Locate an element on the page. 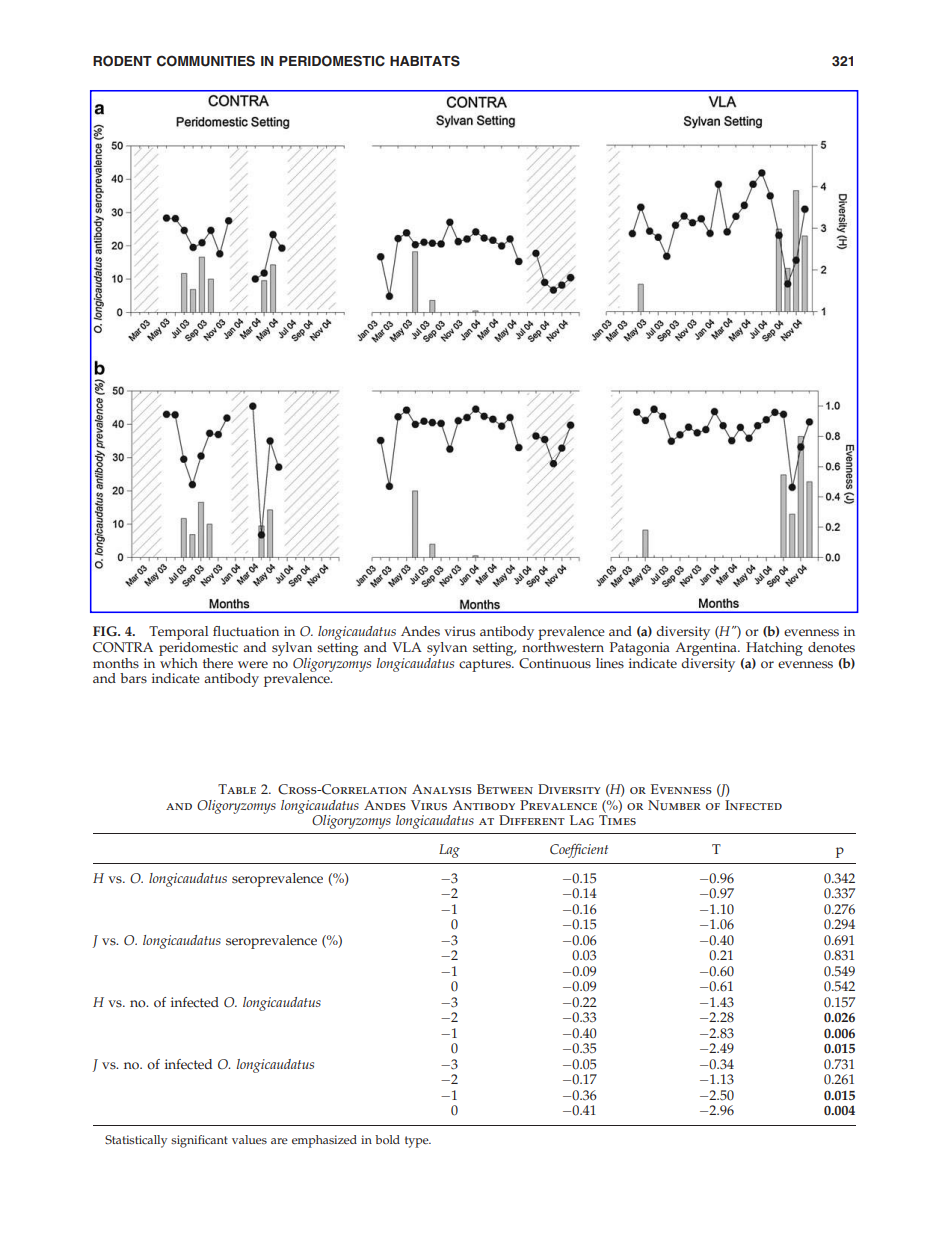 The width and height of the image is (952, 1233). fluctuation is located at coordinates (246, 631).
